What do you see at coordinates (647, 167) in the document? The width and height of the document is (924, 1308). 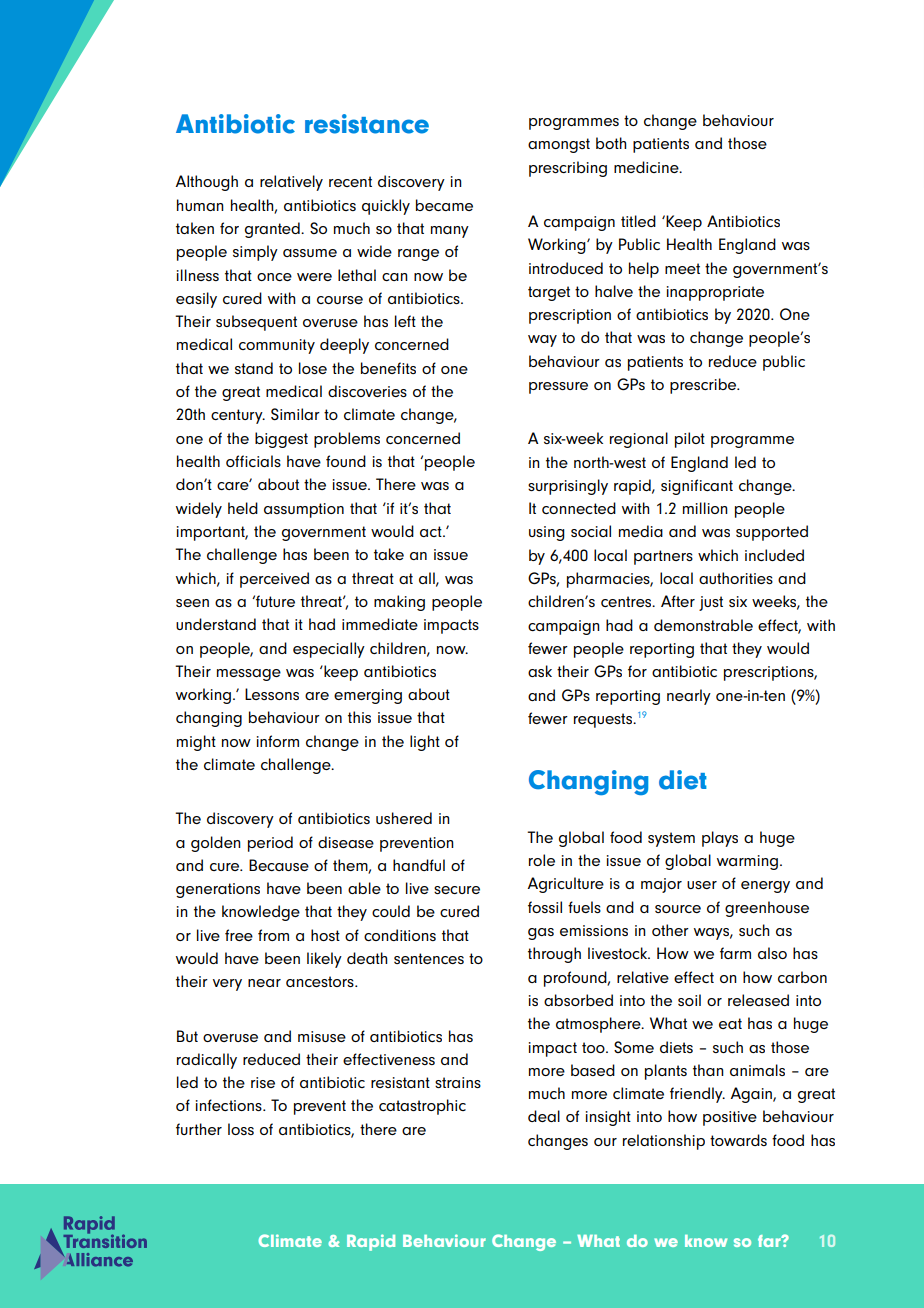 I see `medicine` at bounding box center [647, 167].
